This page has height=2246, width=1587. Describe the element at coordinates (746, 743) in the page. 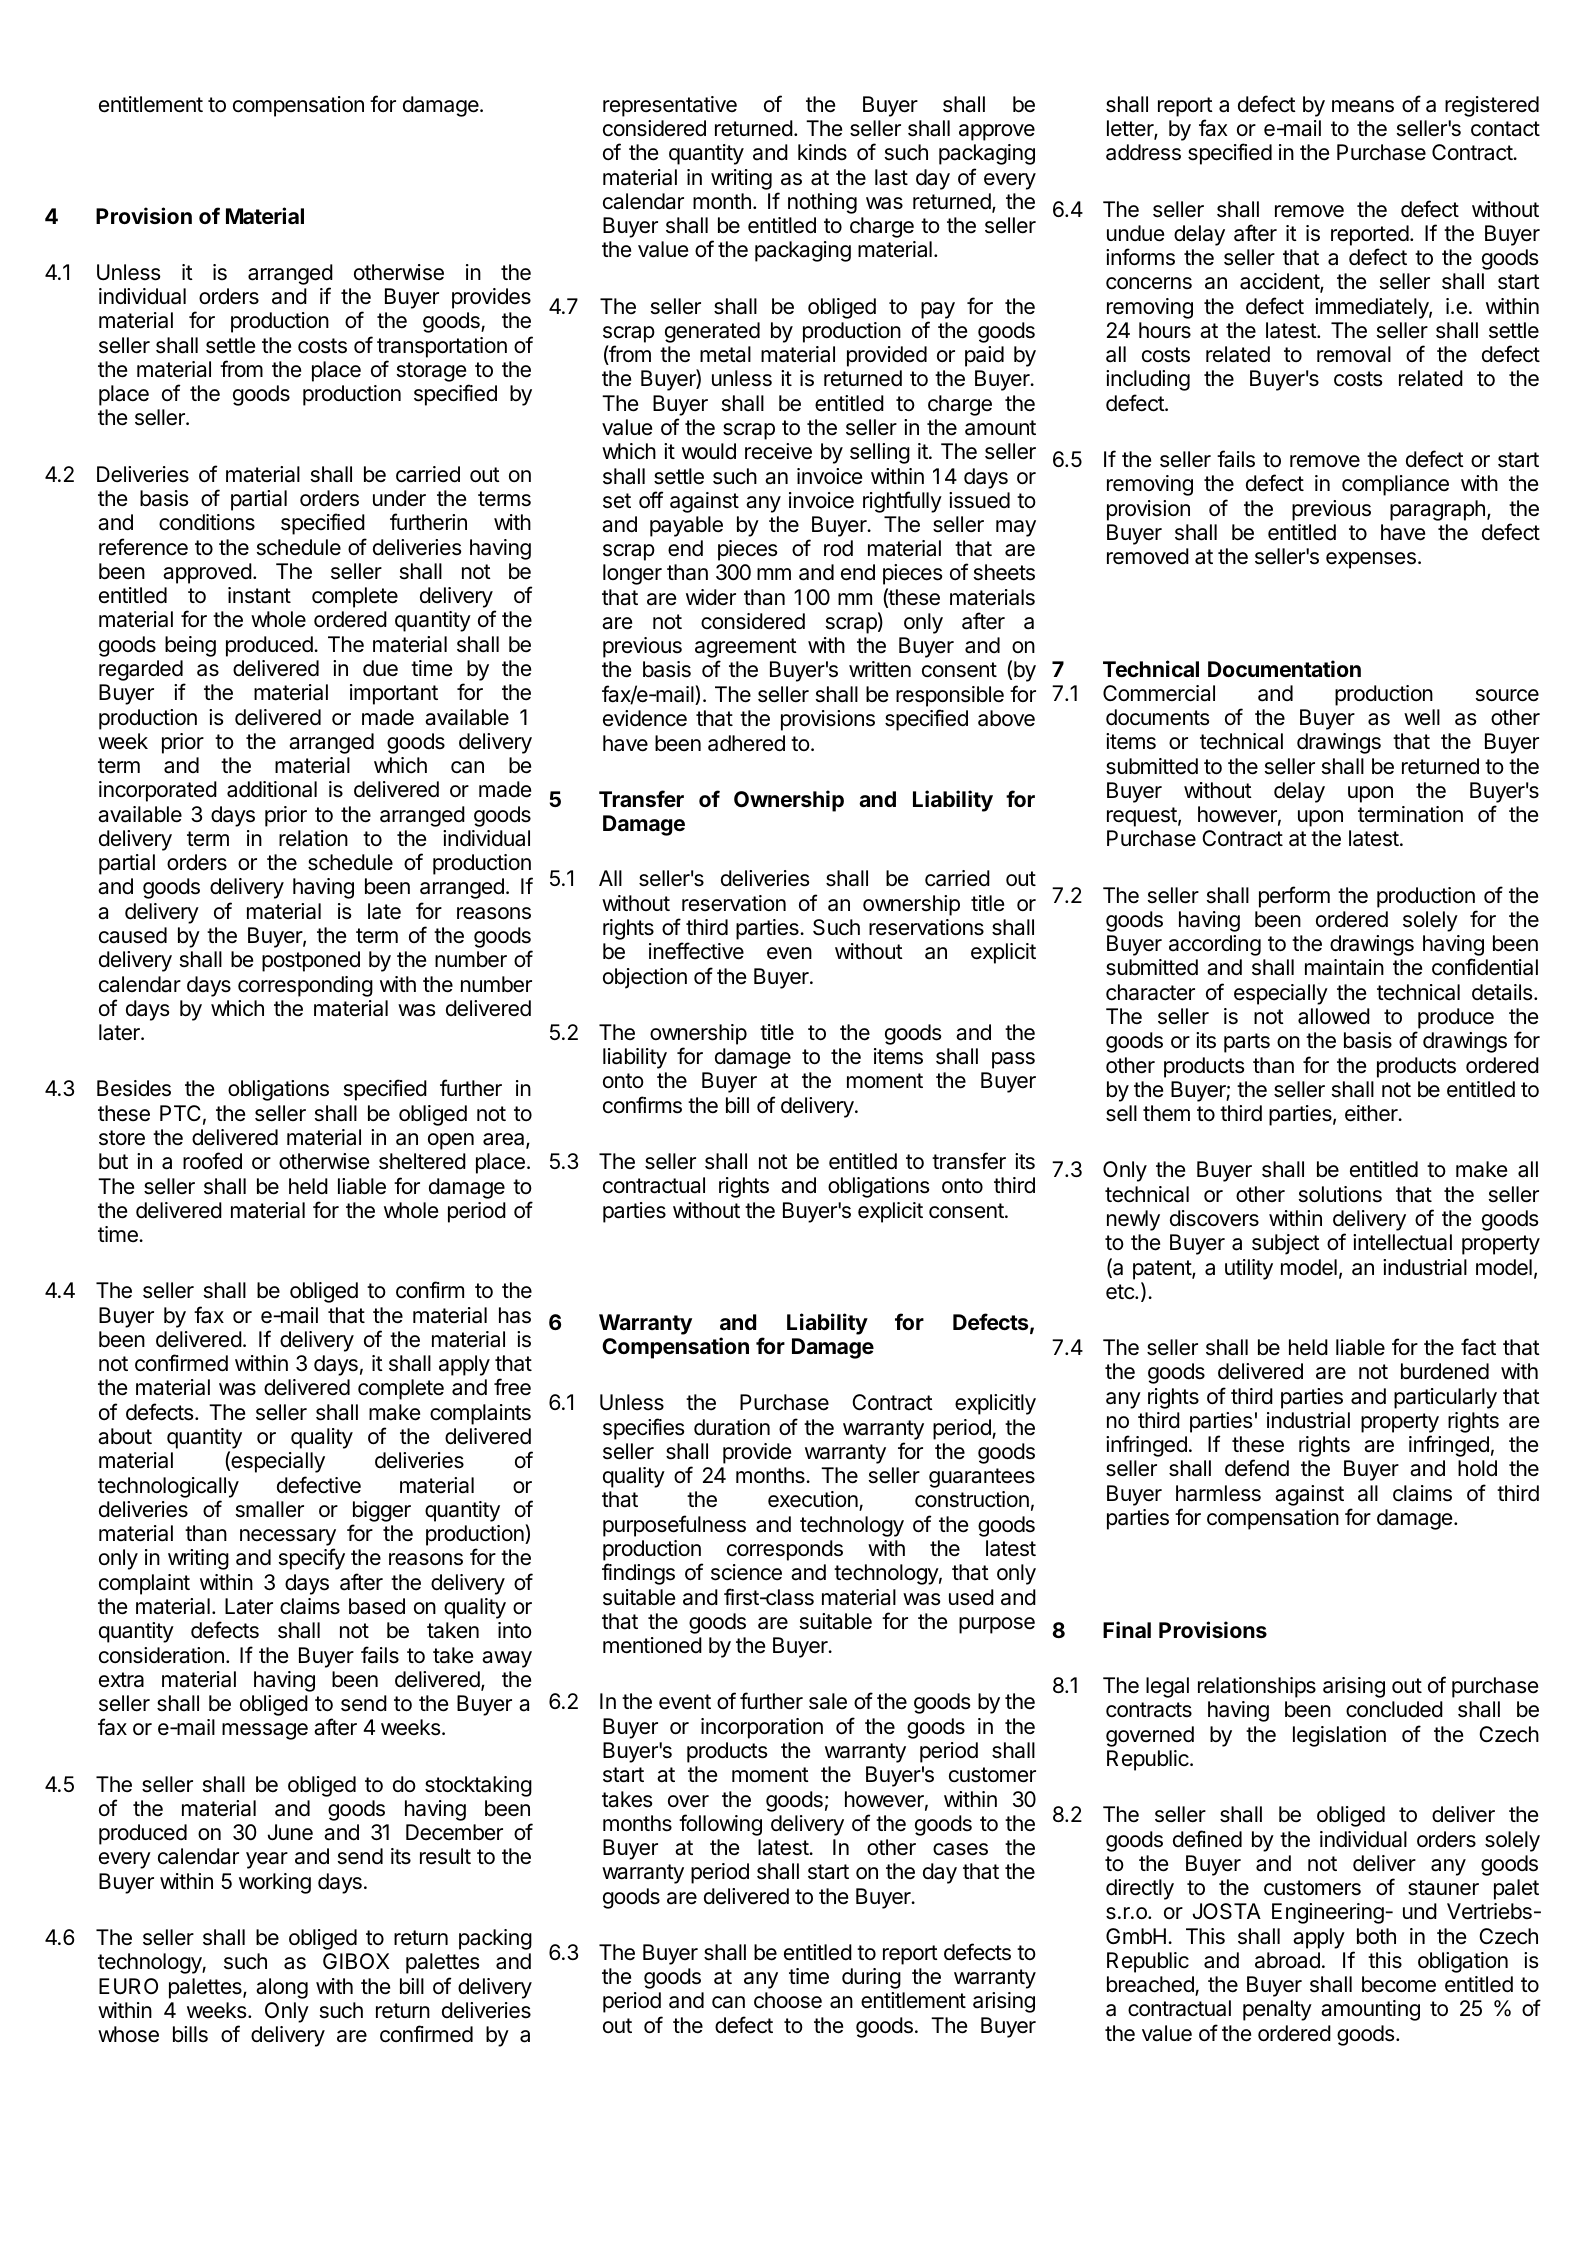

I see `adhered` at that location.
